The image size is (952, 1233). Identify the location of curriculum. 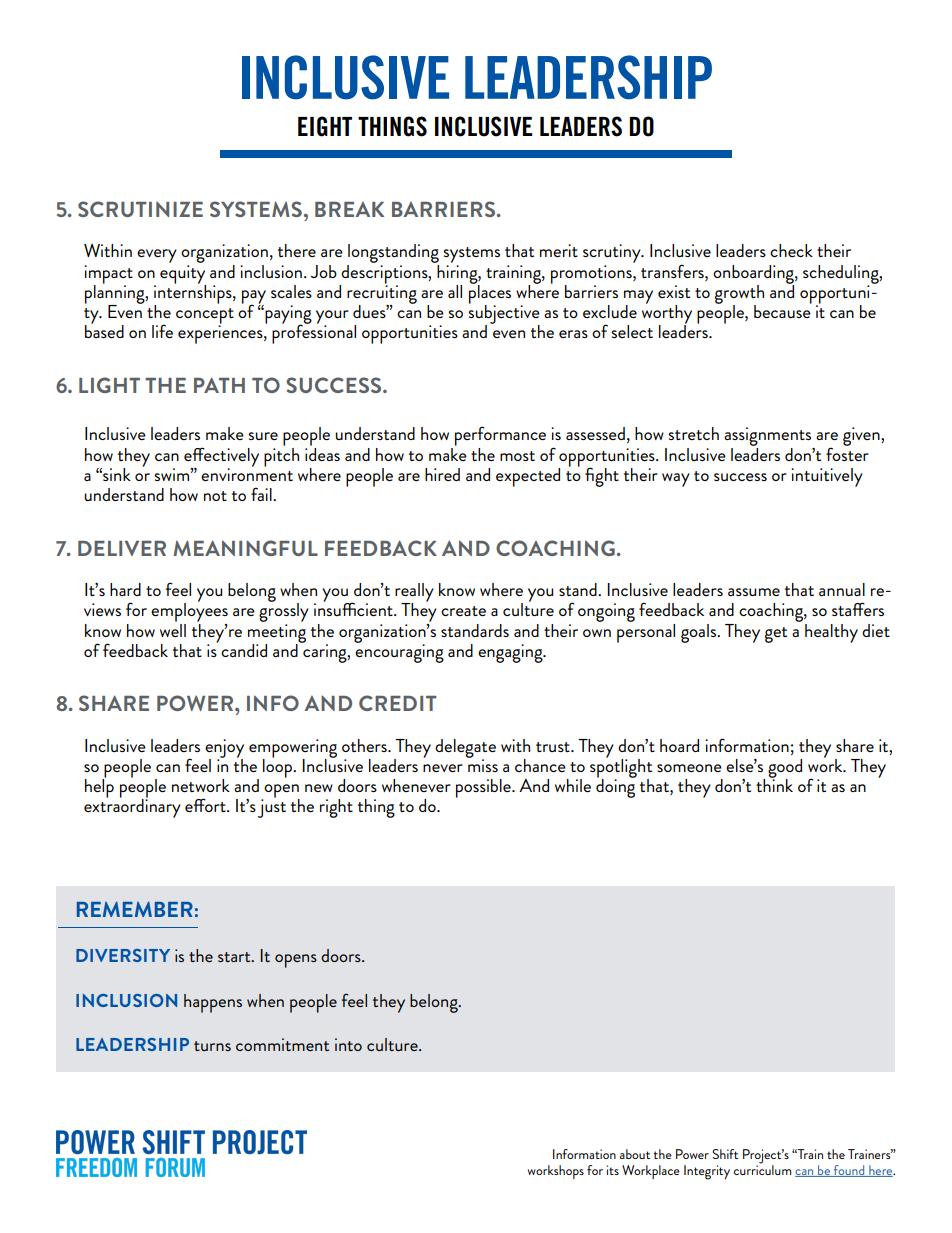
(763, 1169).
